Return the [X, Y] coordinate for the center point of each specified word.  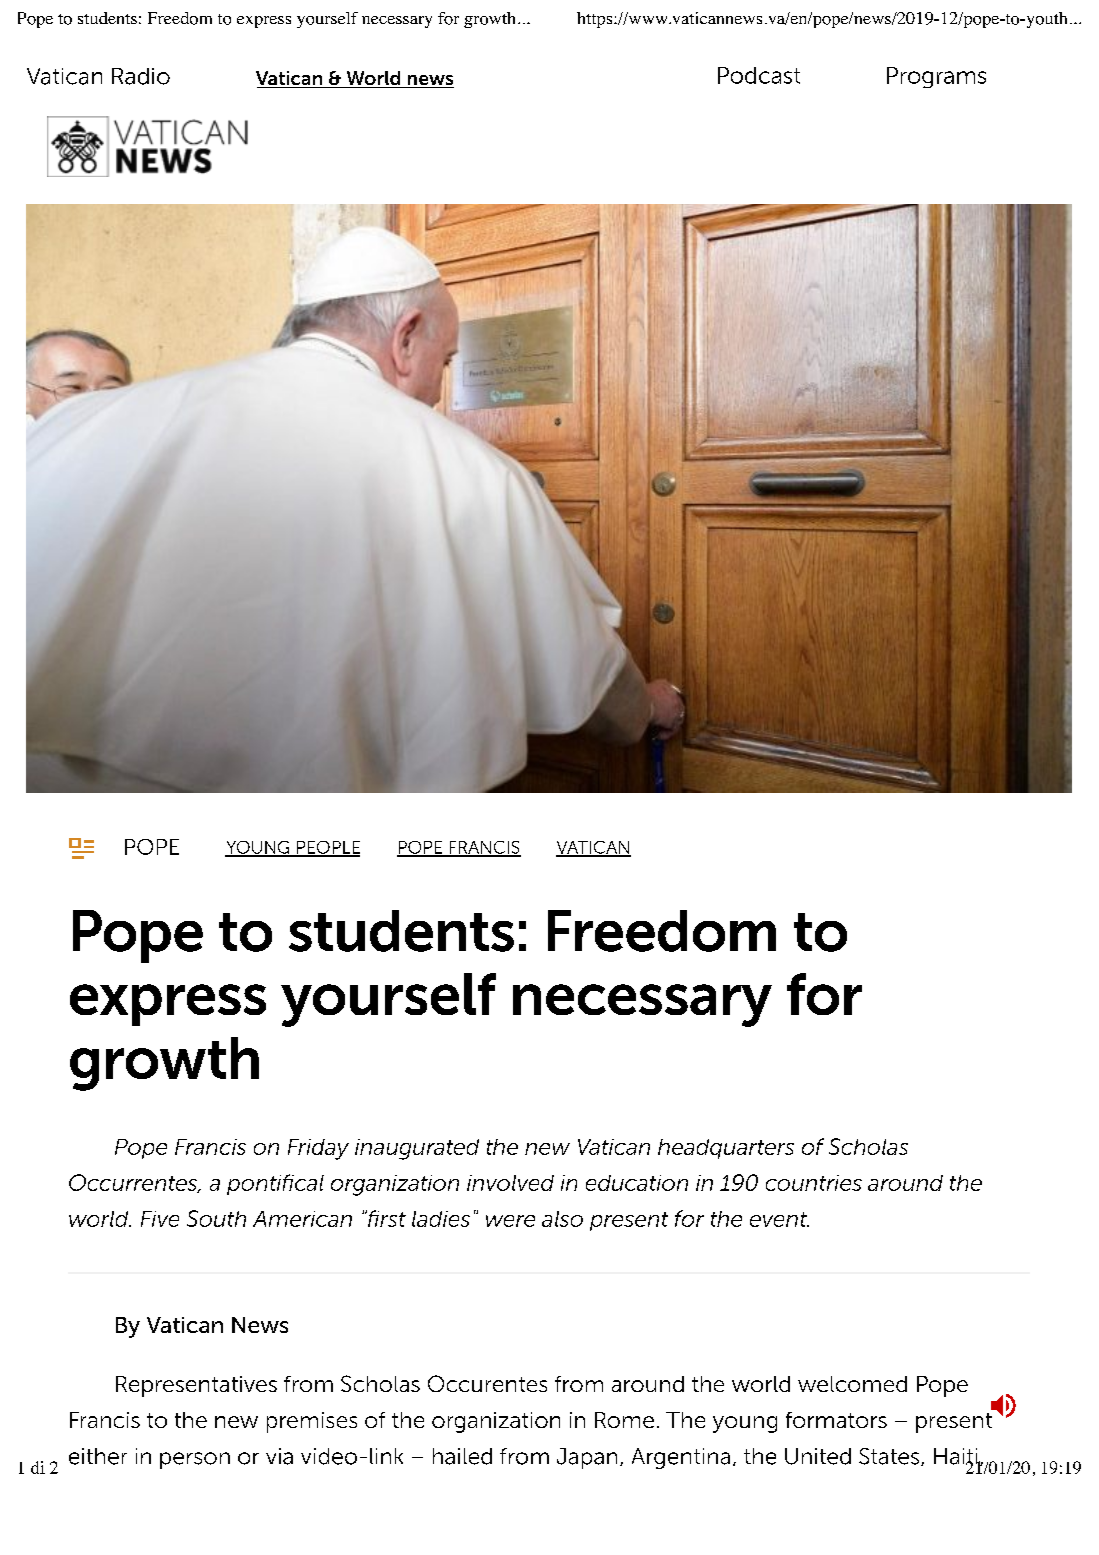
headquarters [726, 1149]
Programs [936, 77]
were [510, 1221]
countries [814, 1183]
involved [510, 1183]
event [779, 1219]
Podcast [759, 75]
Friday [318, 1149]
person [195, 1460]
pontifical [275, 1184]
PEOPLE [327, 848]
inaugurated [417, 1149]
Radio [141, 76]
